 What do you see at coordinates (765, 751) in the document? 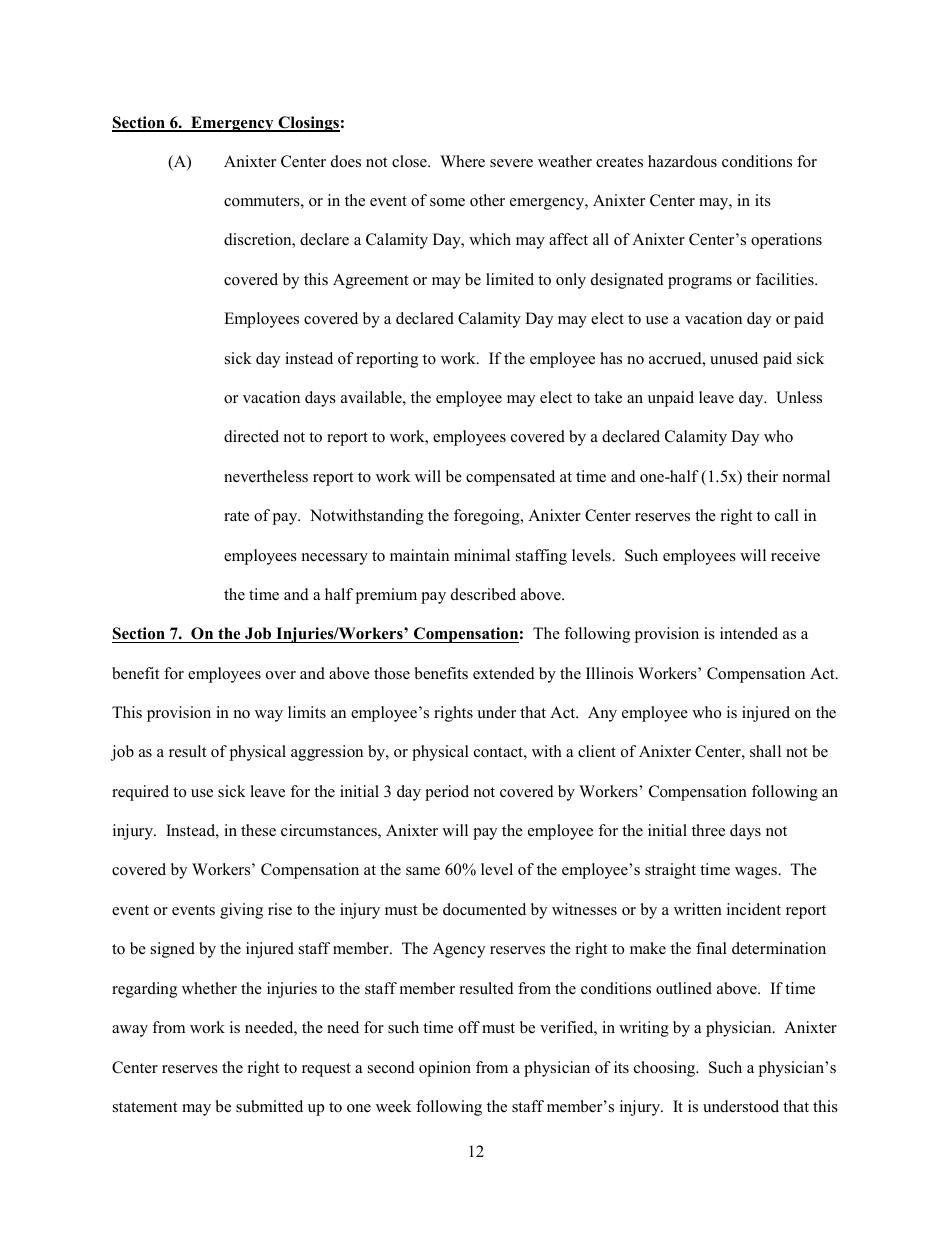
I see `shall` at bounding box center [765, 751].
